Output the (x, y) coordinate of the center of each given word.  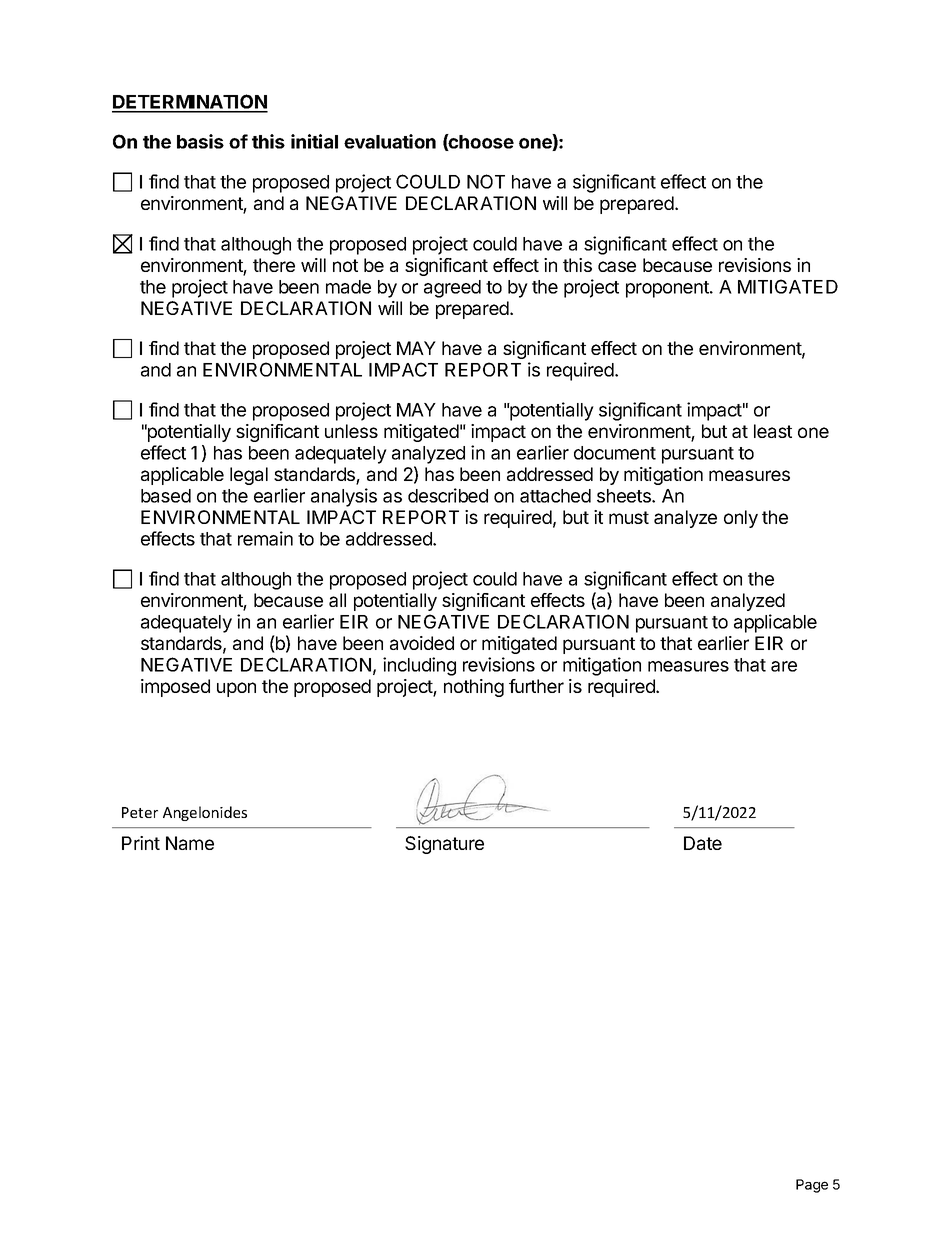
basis (200, 141)
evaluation (390, 141)
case (617, 266)
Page (812, 1186)
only (741, 519)
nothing (474, 688)
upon (236, 689)
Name (190, 843)
